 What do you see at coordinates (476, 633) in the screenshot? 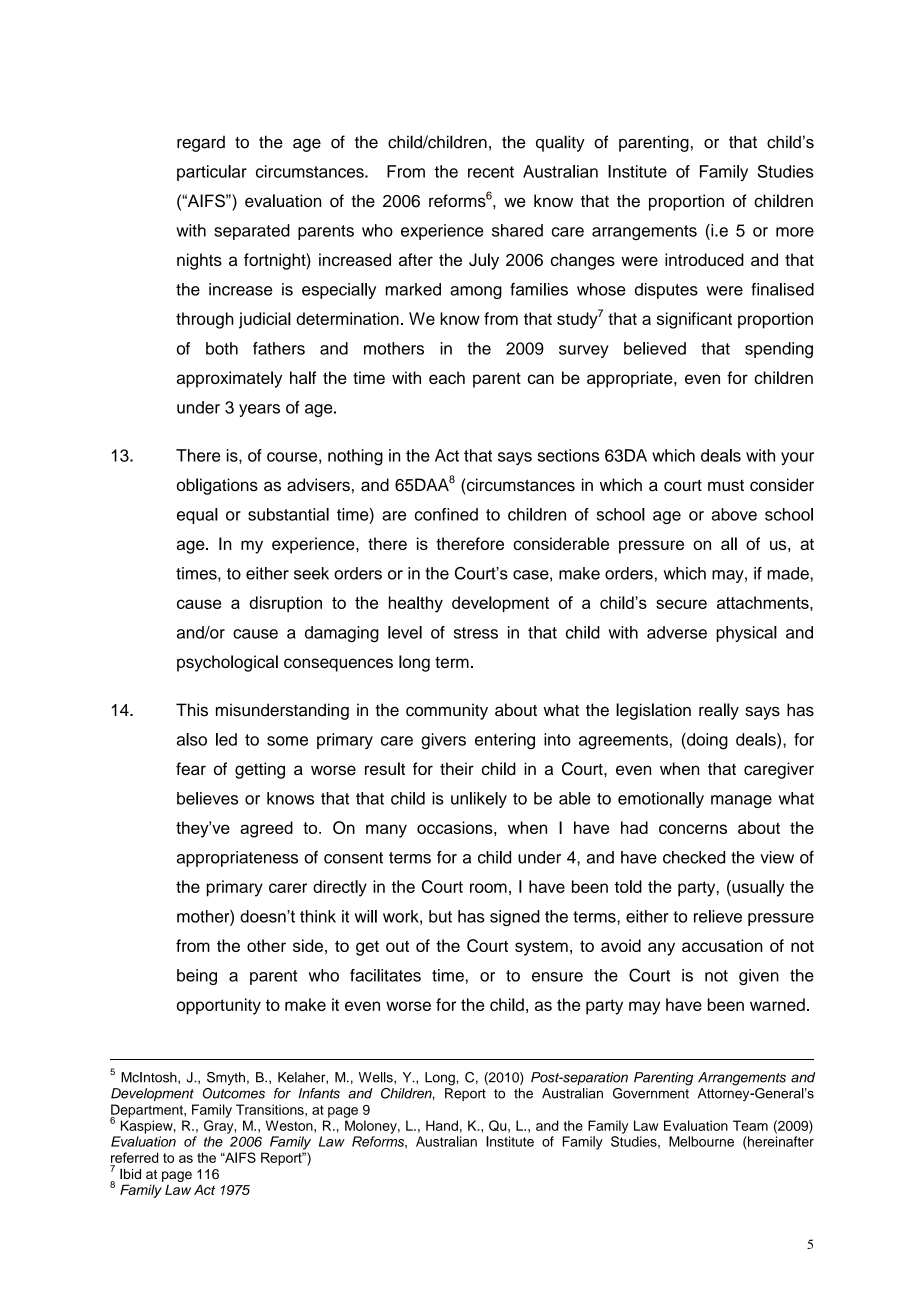
I see `stress` at bounding box center [476, 633].
